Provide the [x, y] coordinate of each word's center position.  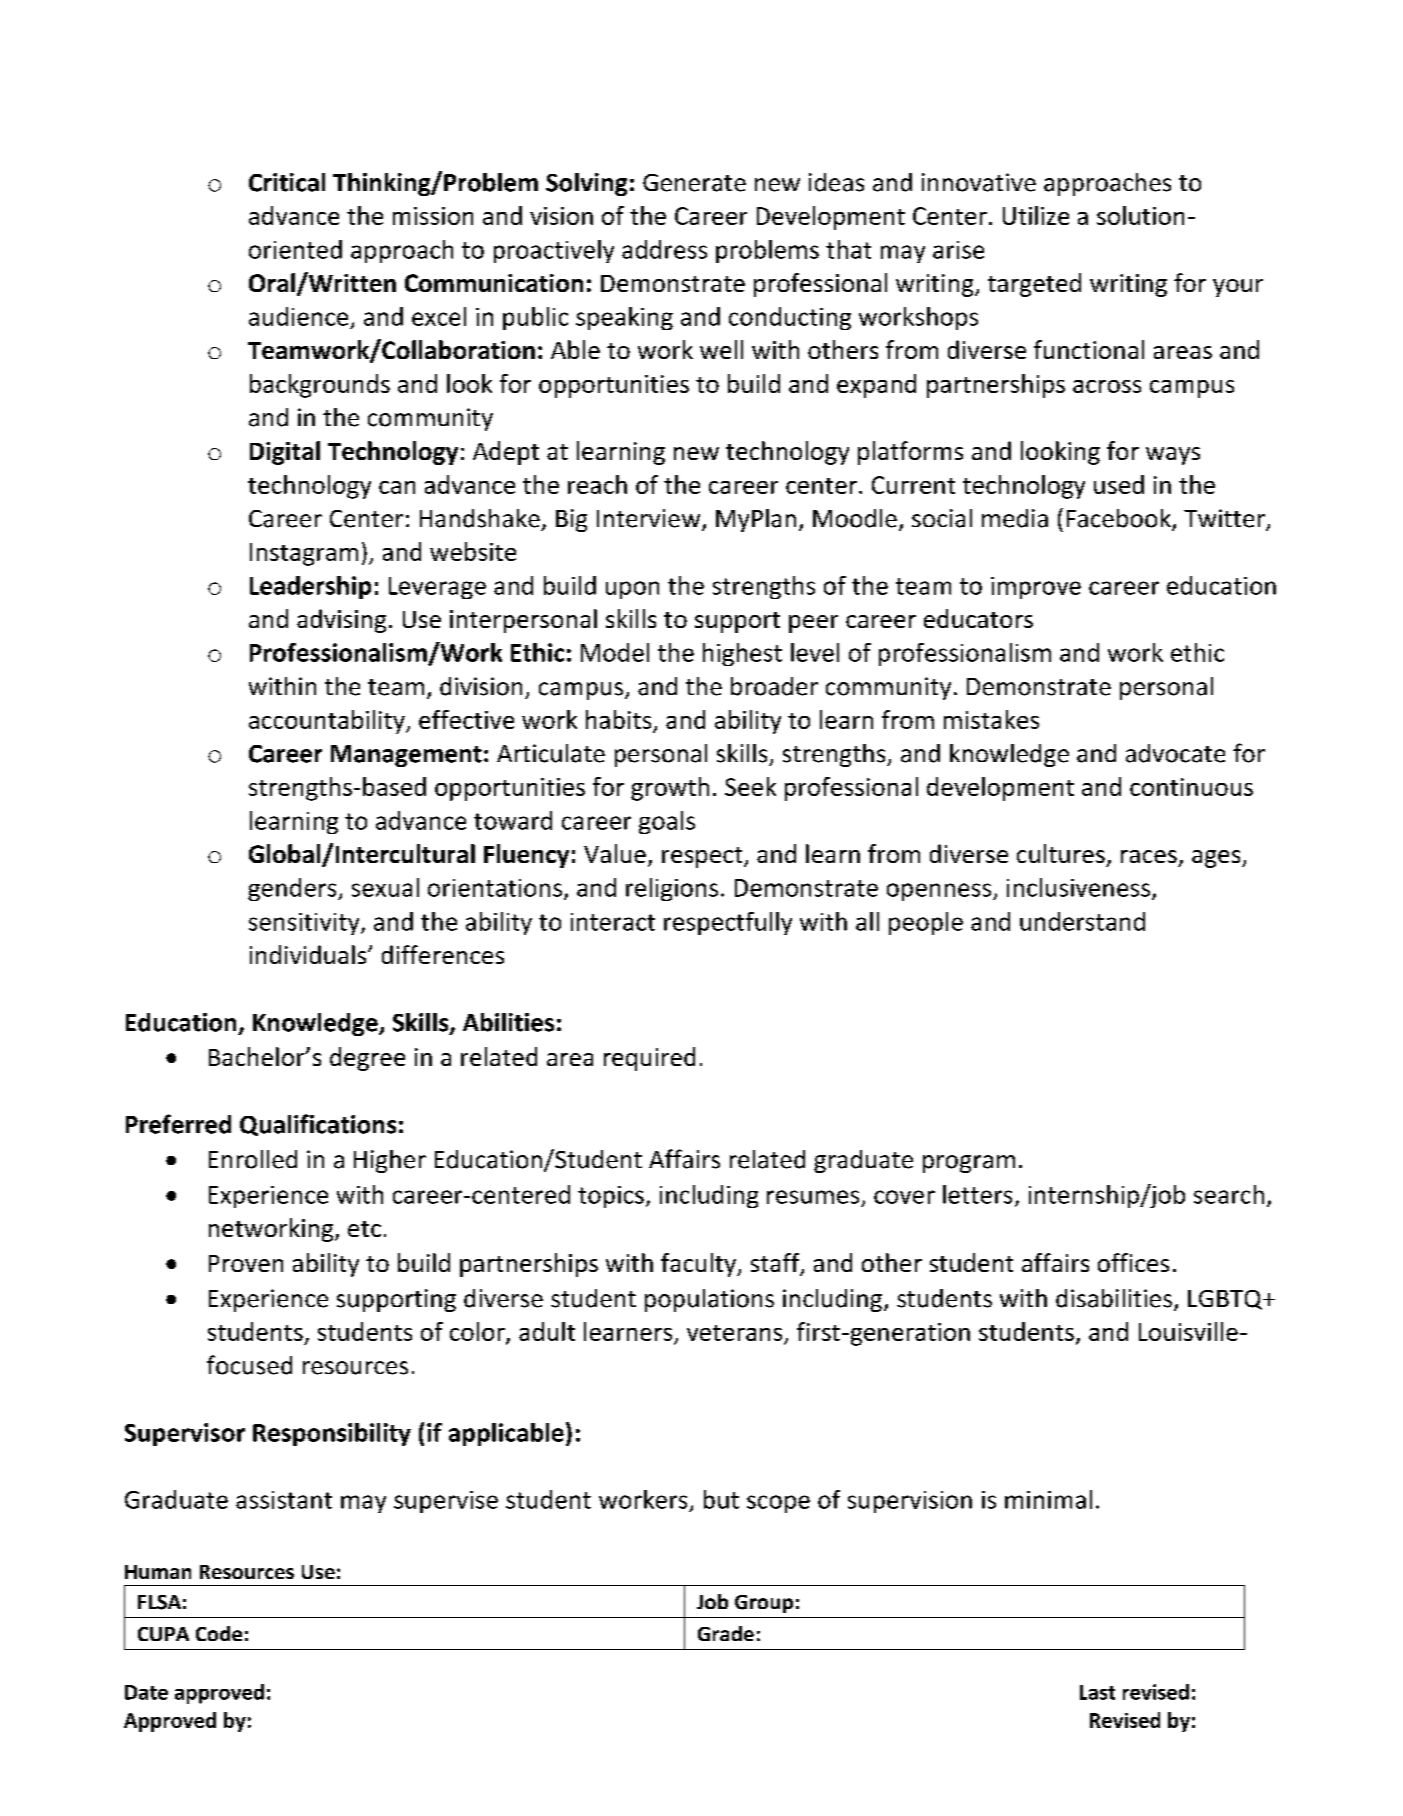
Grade [726, 1633]
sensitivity [305, 924]
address [664, 249]
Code [219, 1633]
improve [1036, 588]
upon [632, 590]
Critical [287, 182]
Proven [246, 1263]
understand [1082, 921]
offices [1133, 1262]
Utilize [1036, 215]
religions [672, 889]
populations [709, 1300]
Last [1097, 1692]
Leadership [310, 587]
